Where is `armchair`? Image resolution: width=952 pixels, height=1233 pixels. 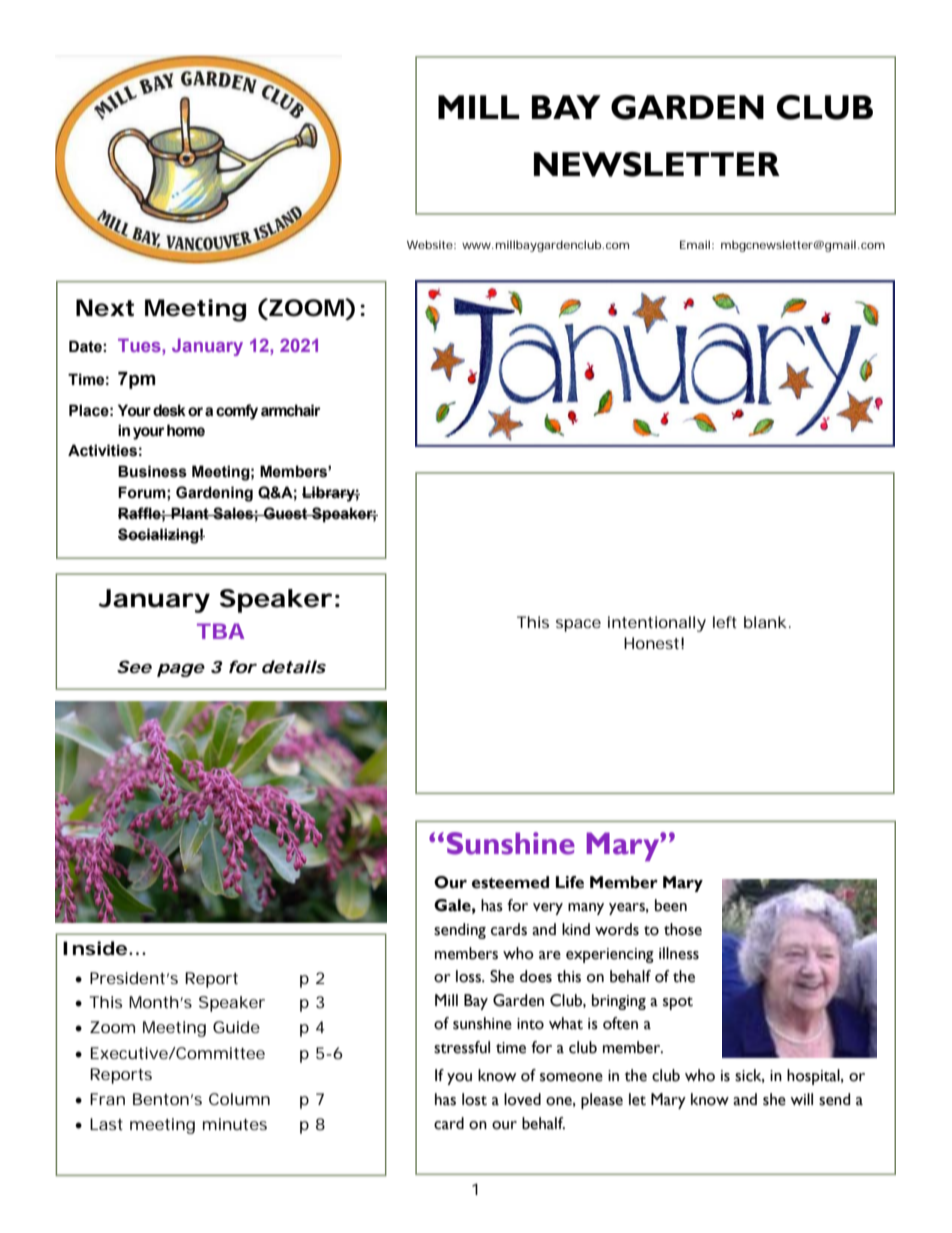 armchair is located at coordinates (291, 410).
